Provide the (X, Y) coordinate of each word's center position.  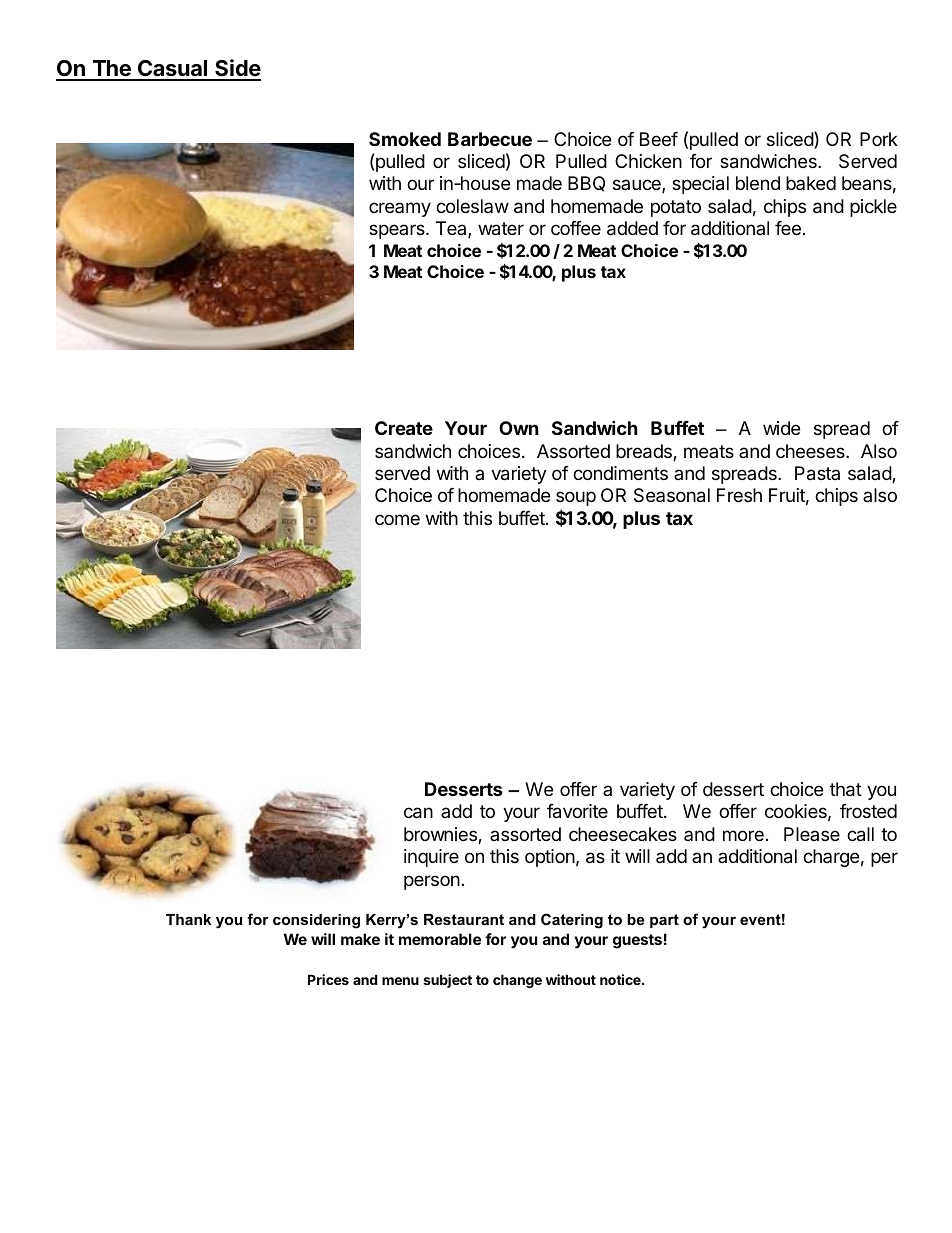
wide (781, 428)
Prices (328, 979)
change (517, 981)
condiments (620, 473)
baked (811, 183)
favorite (577, 811)
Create (404, 428)
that (846, 789)
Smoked (405, 139)
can (418, 813)
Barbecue (490, 139)
